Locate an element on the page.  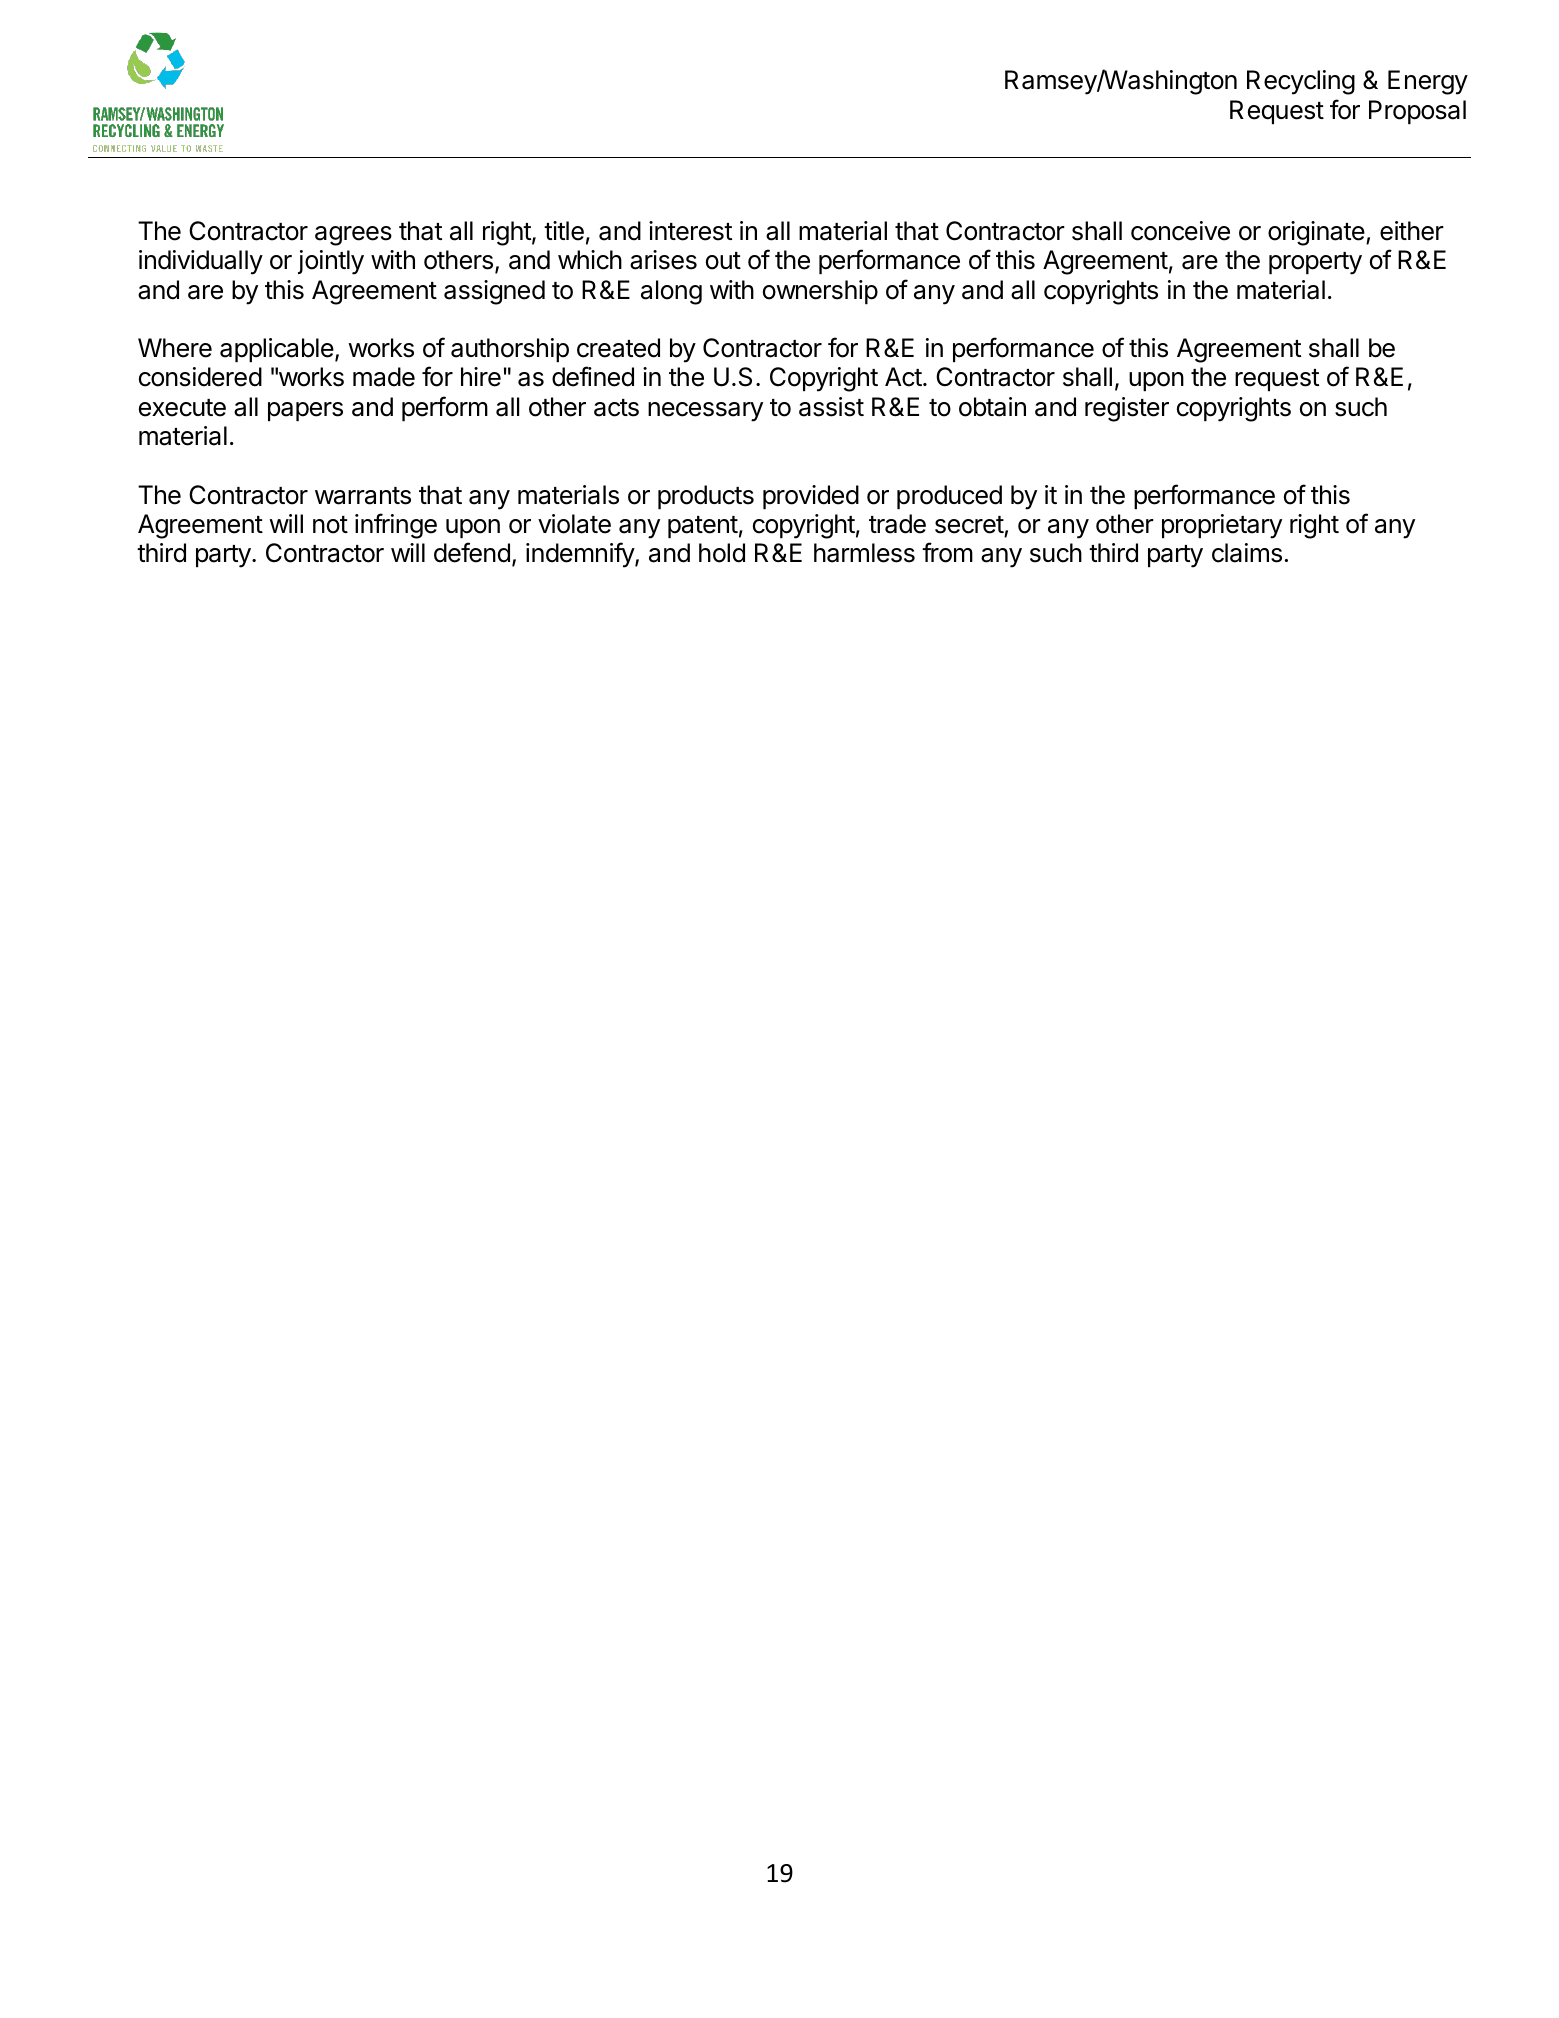
not is located at coordinates (330, 525).
